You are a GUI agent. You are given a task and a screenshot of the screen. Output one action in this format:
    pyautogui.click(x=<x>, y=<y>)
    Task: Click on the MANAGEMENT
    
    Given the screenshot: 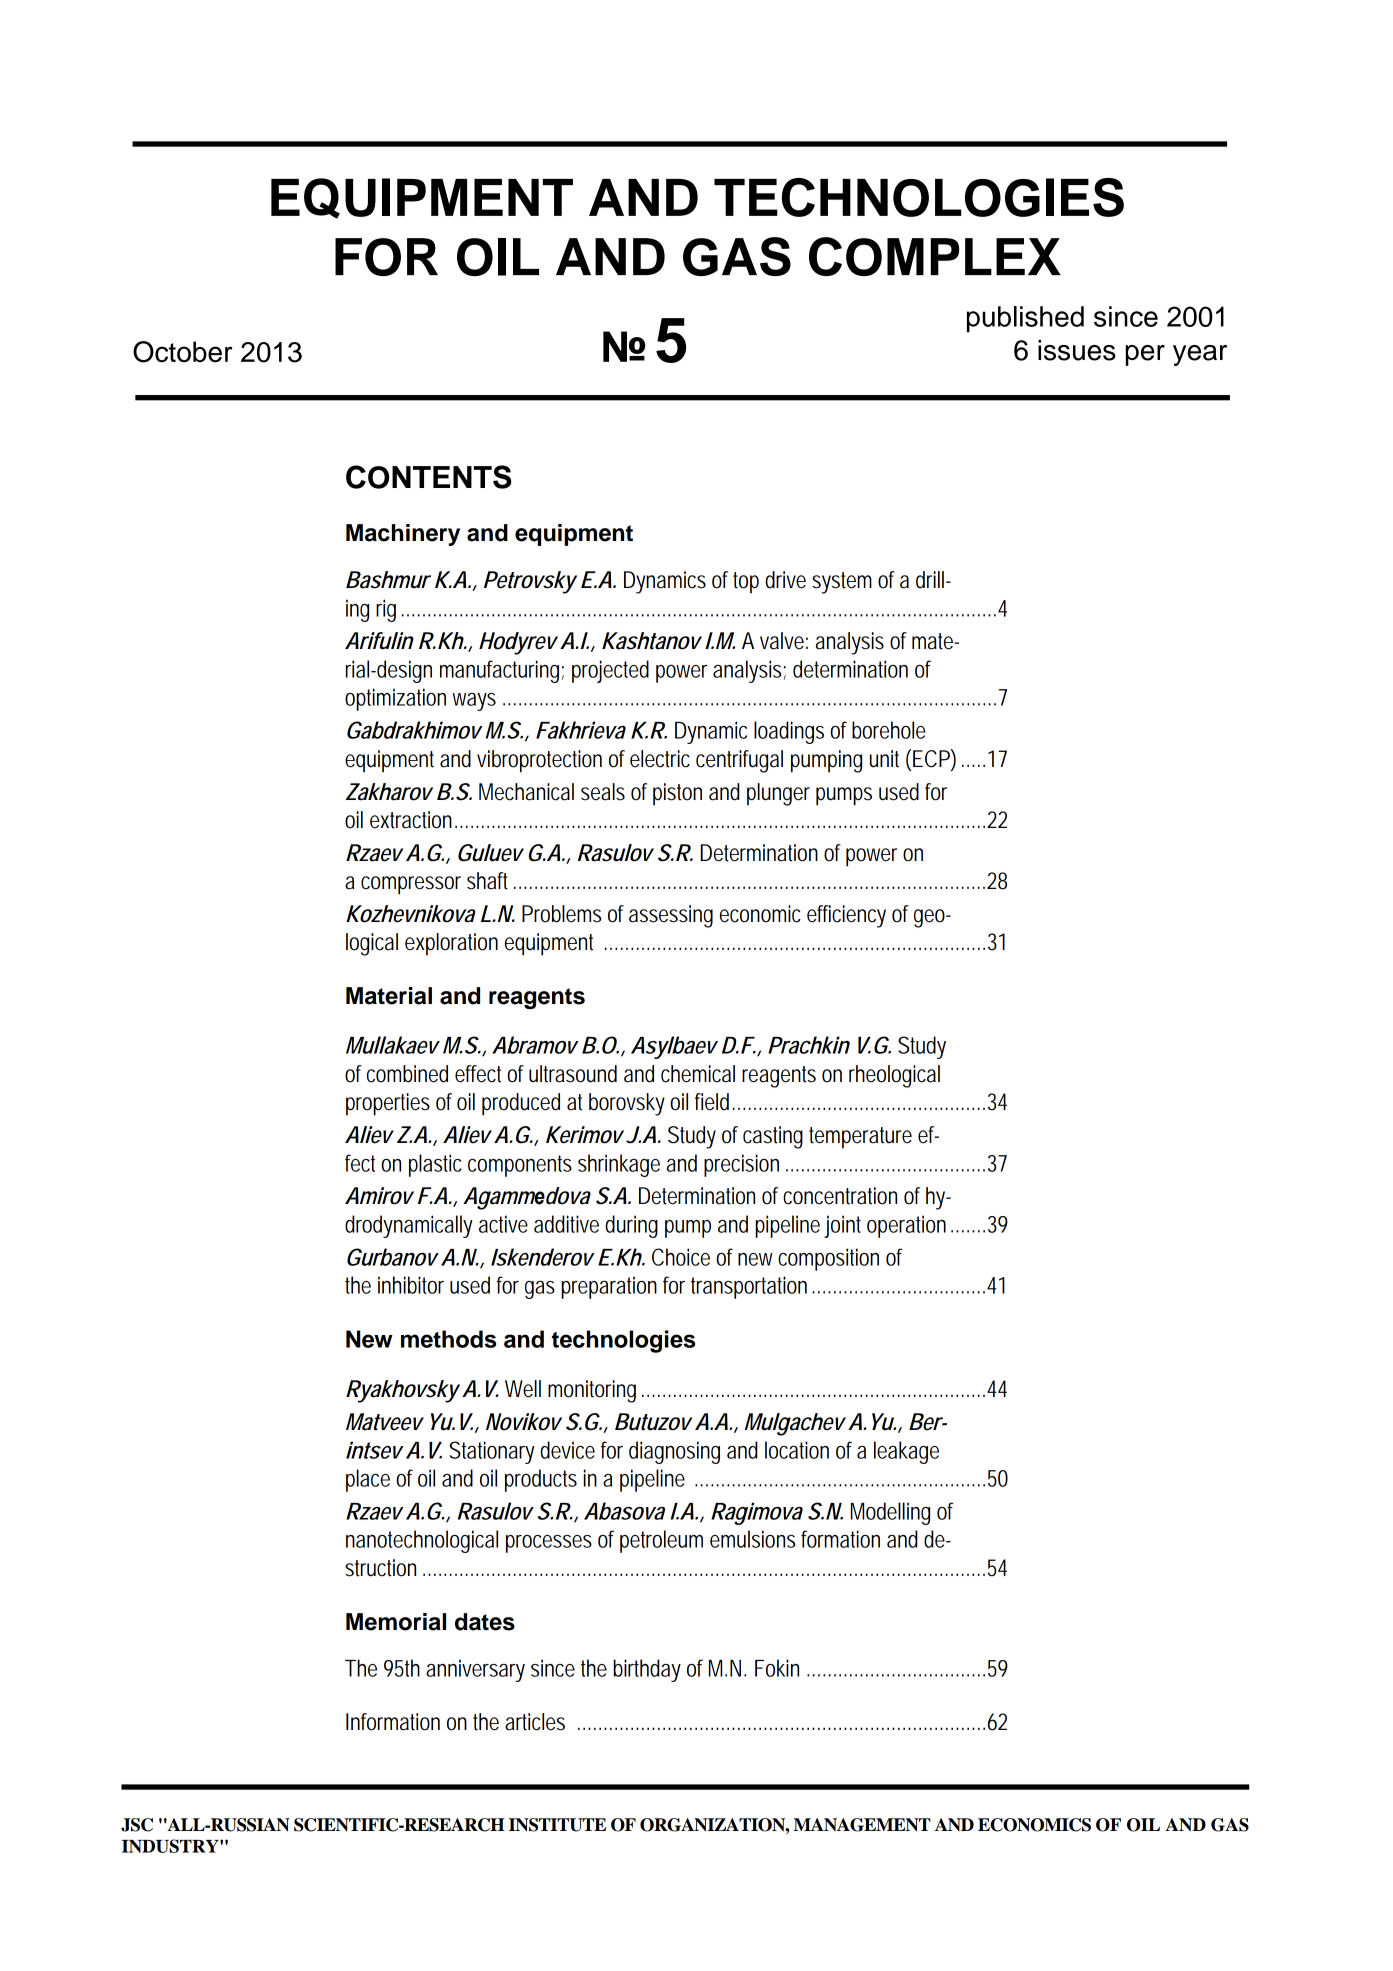 What is the action you would take?
    pyautogui.click(x=862, y=1825)
